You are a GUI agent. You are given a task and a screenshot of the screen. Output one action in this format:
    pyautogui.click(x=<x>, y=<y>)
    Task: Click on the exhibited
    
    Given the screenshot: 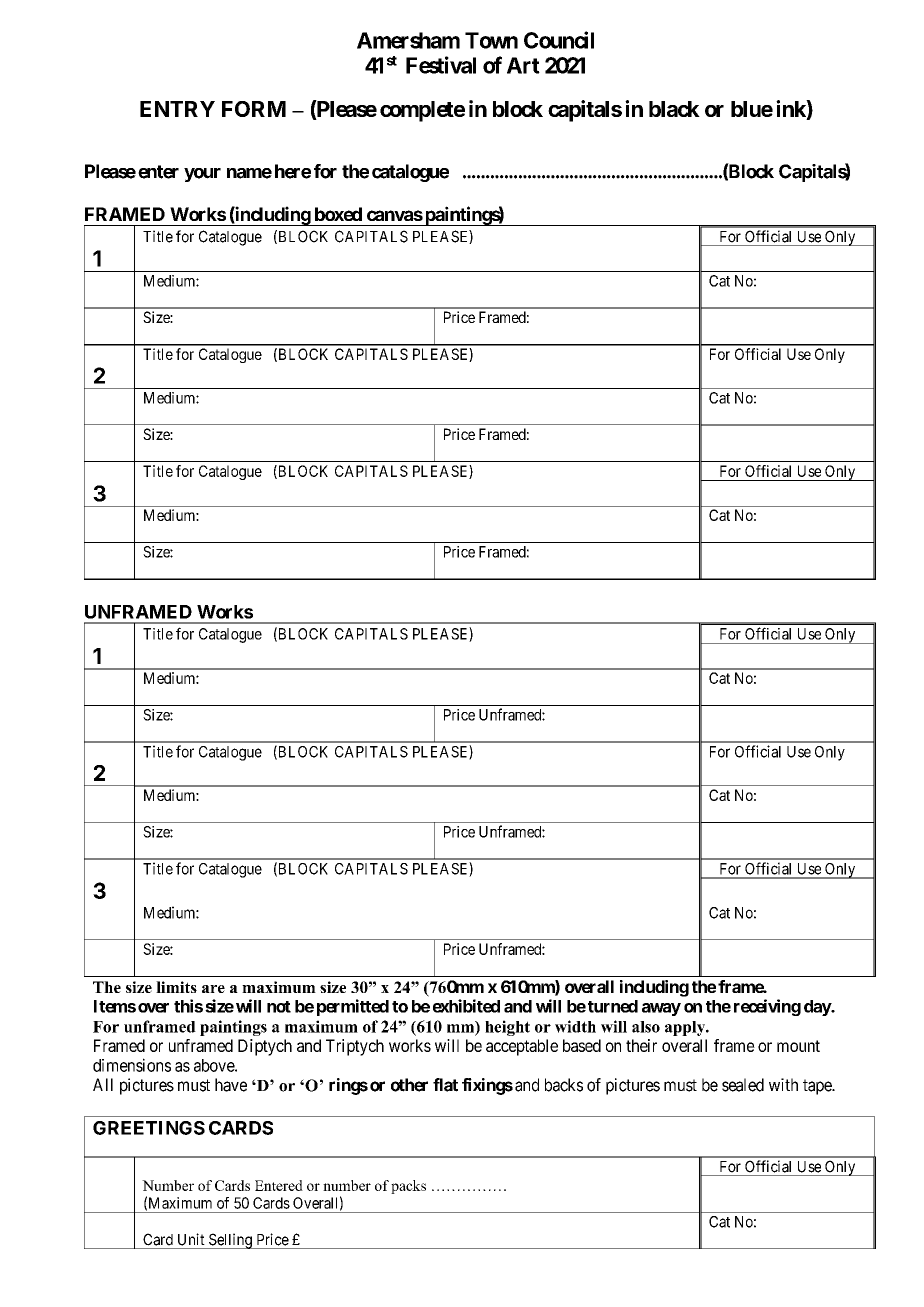 What is the action you would take?
    pyautogui.click(x=466, y=1006)
